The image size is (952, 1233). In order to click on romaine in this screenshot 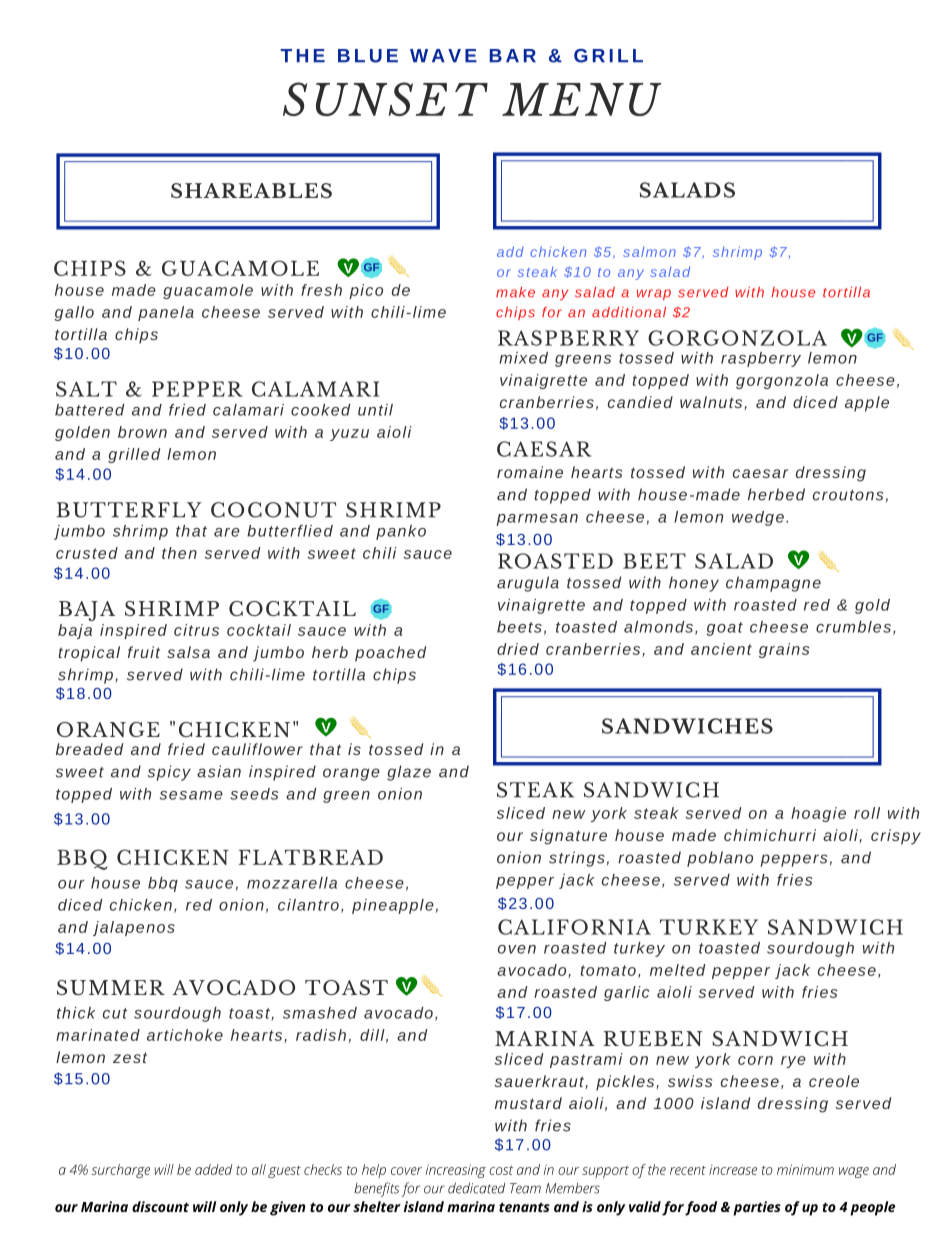, I will do `click(530, 472)`.
